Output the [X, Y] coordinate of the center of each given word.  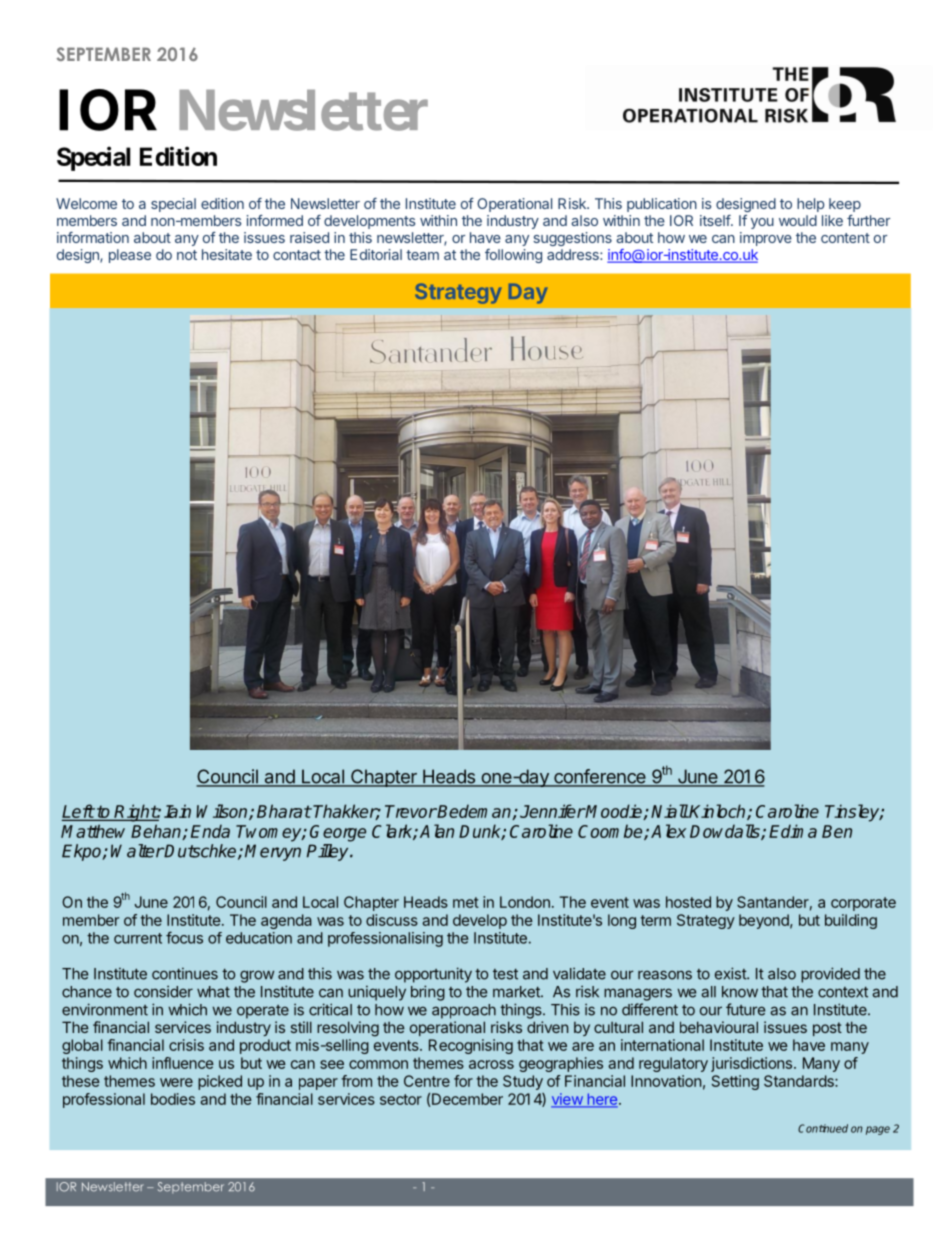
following [513, 256]
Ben [837, 831]
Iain [177, 811]
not [187, 255]
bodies [173, 1099]
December [467, 1099]
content [845, 238]
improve [766, 239]
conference [600, 777]
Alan [437, 831]
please [130, 256]
